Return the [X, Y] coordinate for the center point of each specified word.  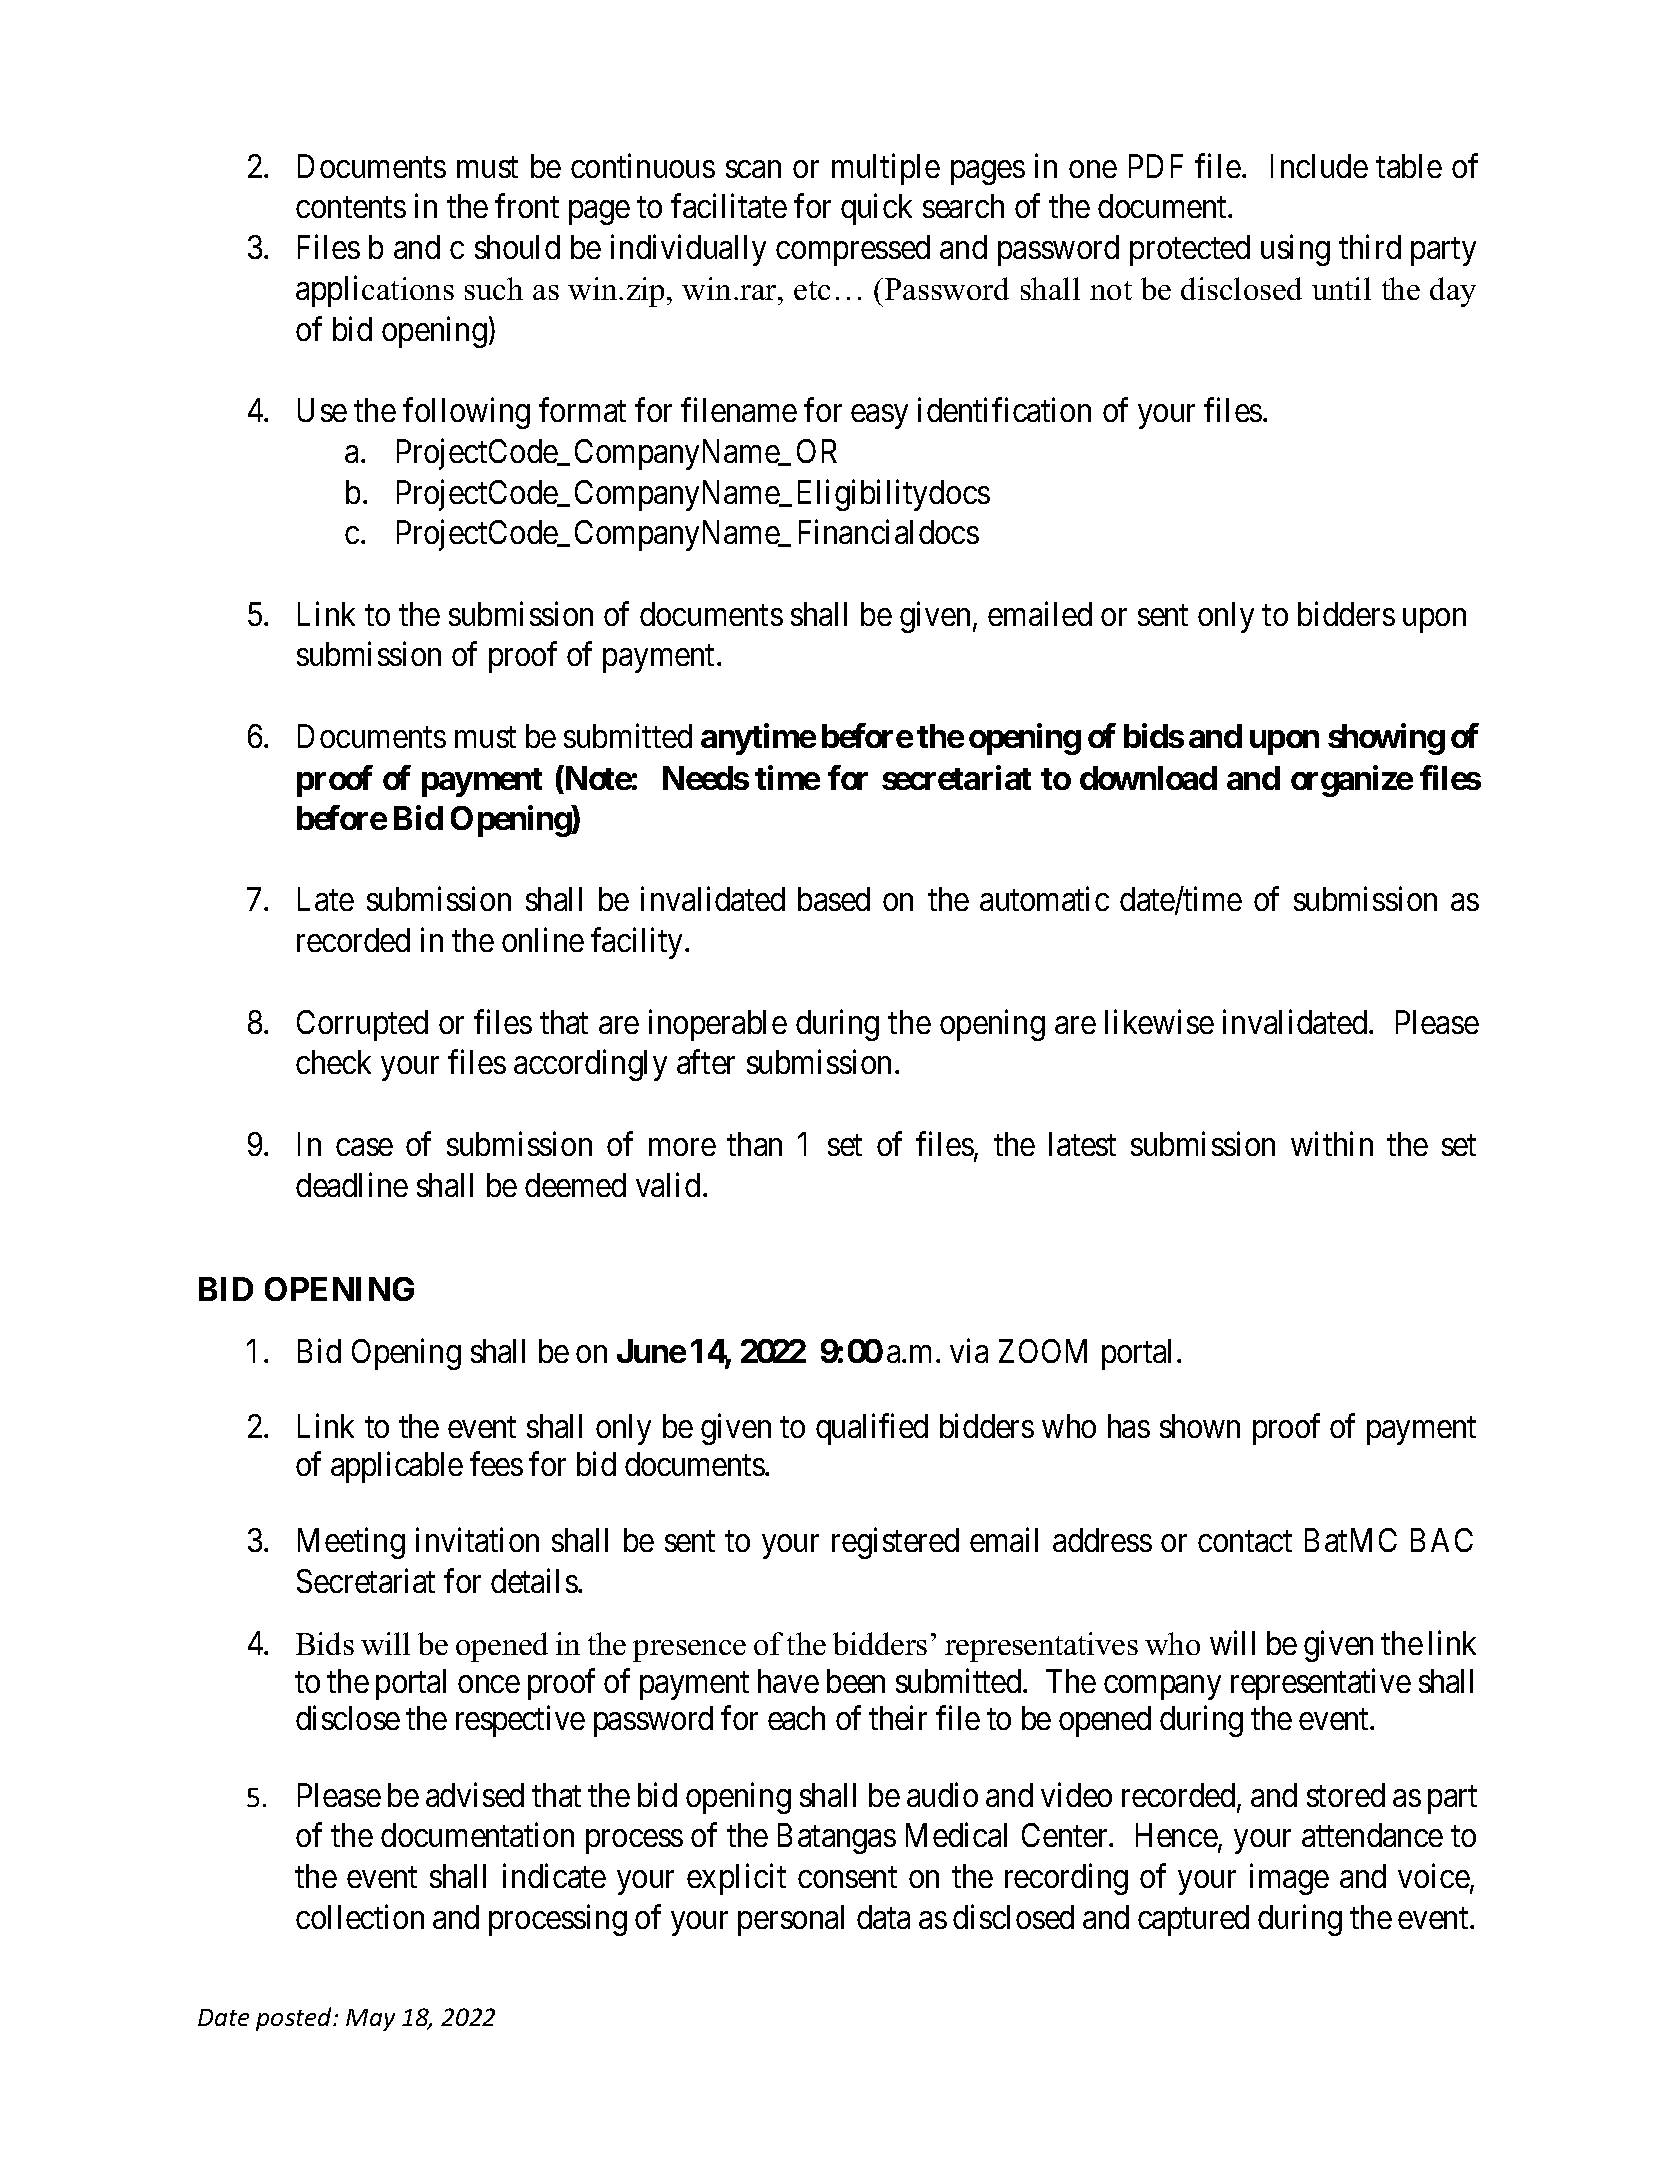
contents [351, 207]
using [1295, 250]
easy [879, 417]
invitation [477, 1540]
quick [876, 209]
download [1148, 778]
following [466, 413]
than [754, 1144]
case [364, 1147]
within [1332, 1144]
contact [1245, 1541]
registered [895, 1543]
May [370, 2020]
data [883, 1917]
